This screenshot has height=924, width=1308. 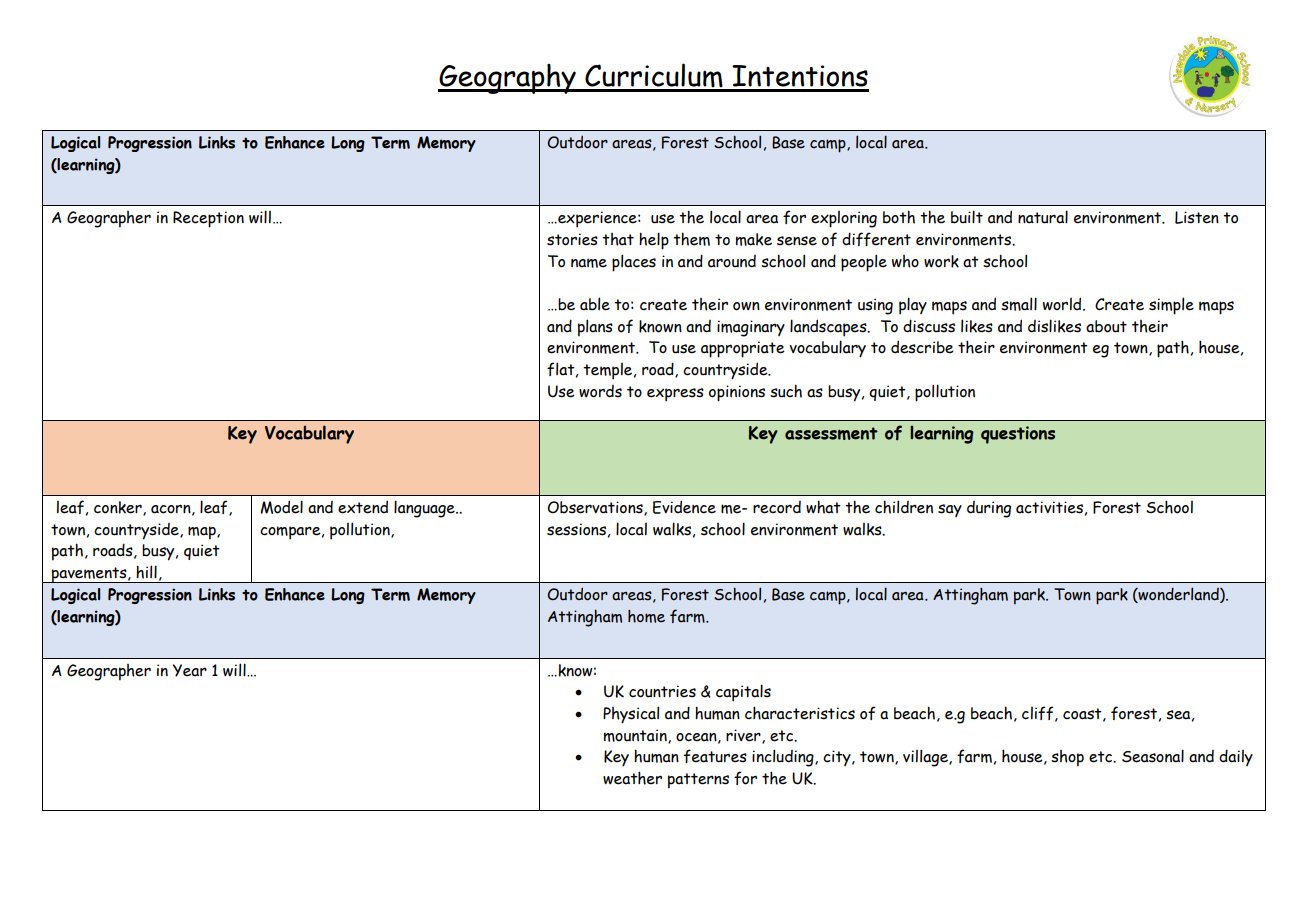 What do you see at coordinates (1063, 304) in the screenshot?
I see `world` at bounding box center [1063, 304].
